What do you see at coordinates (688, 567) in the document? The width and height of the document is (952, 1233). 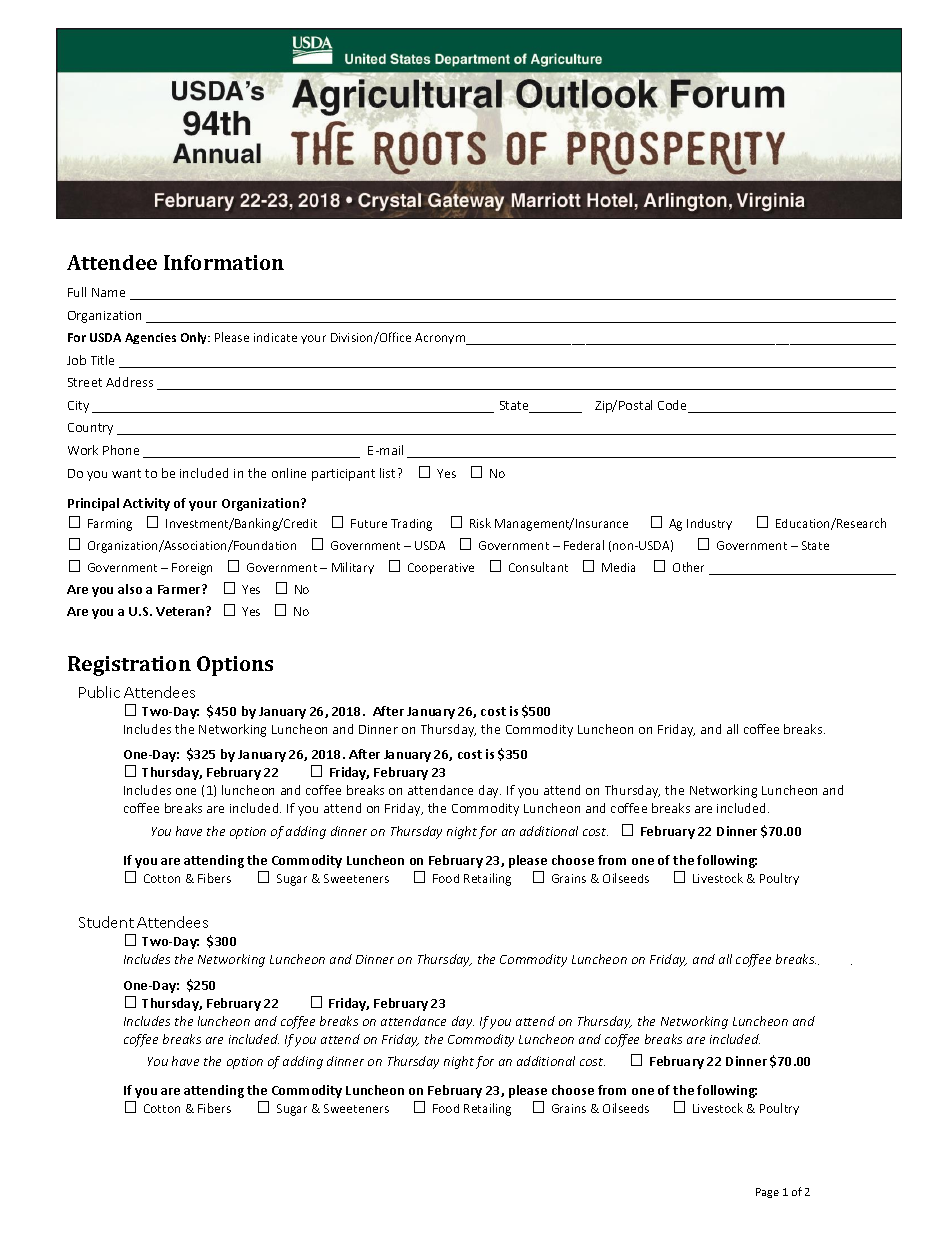 I see `Other` at bounding box center [688, 567].
